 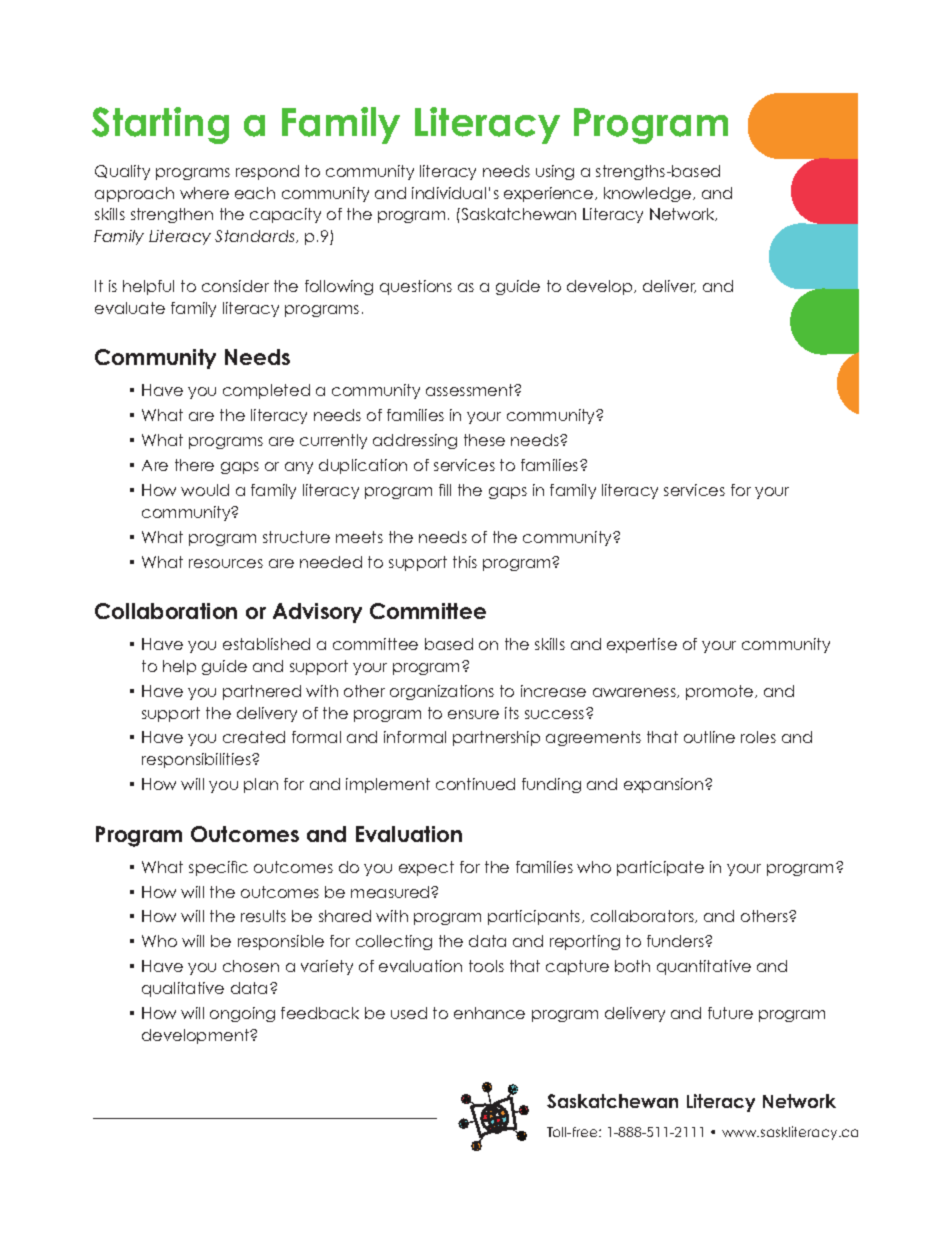 I want to click on partnered, so click(x=262, y=692).
